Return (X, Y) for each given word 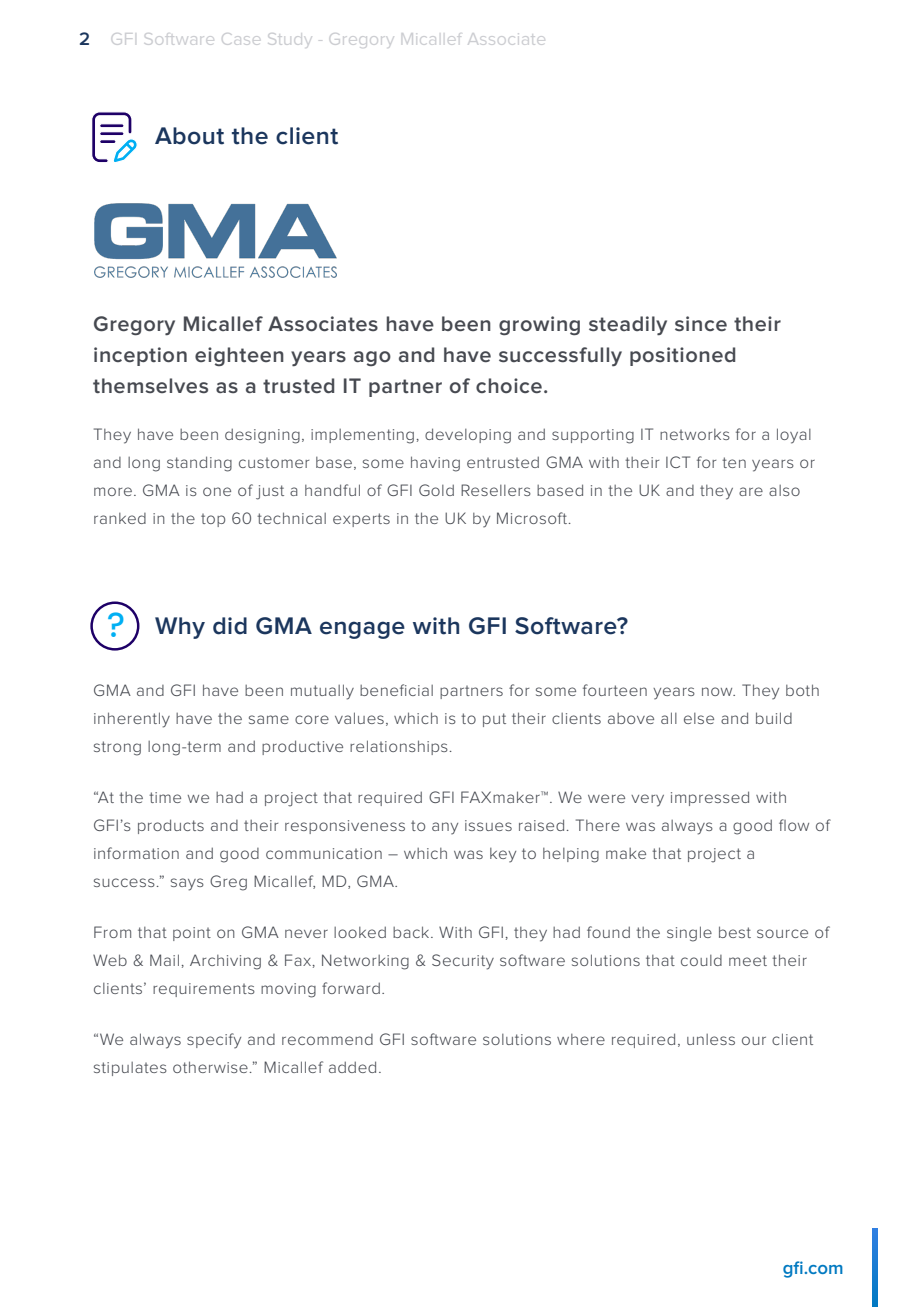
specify (214, 1041)
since (701, 324)
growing (539, 325)
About (189, 136)
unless (711, 1039)
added (352, 1067)
